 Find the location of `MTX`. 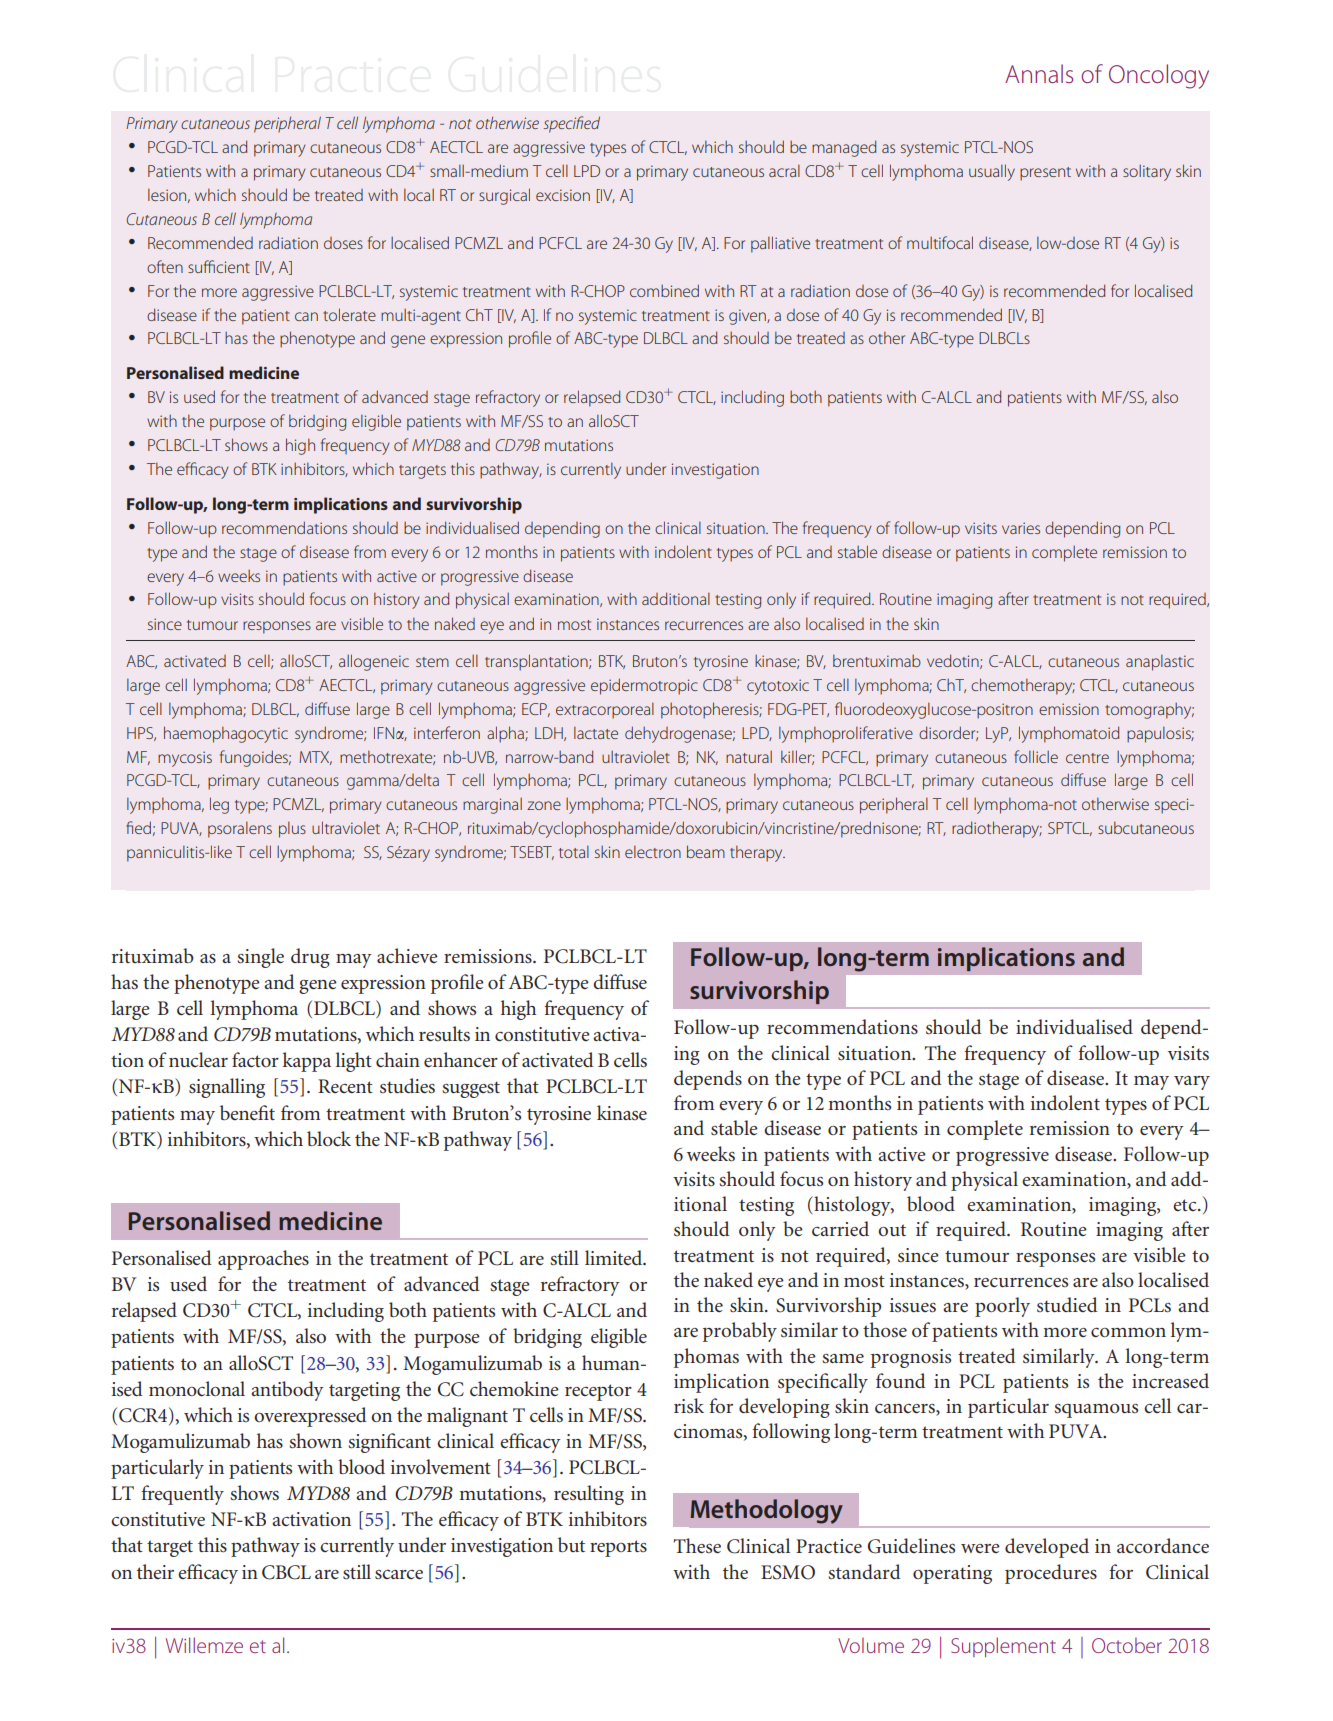

MTX is located at coordinates (315, 758).
